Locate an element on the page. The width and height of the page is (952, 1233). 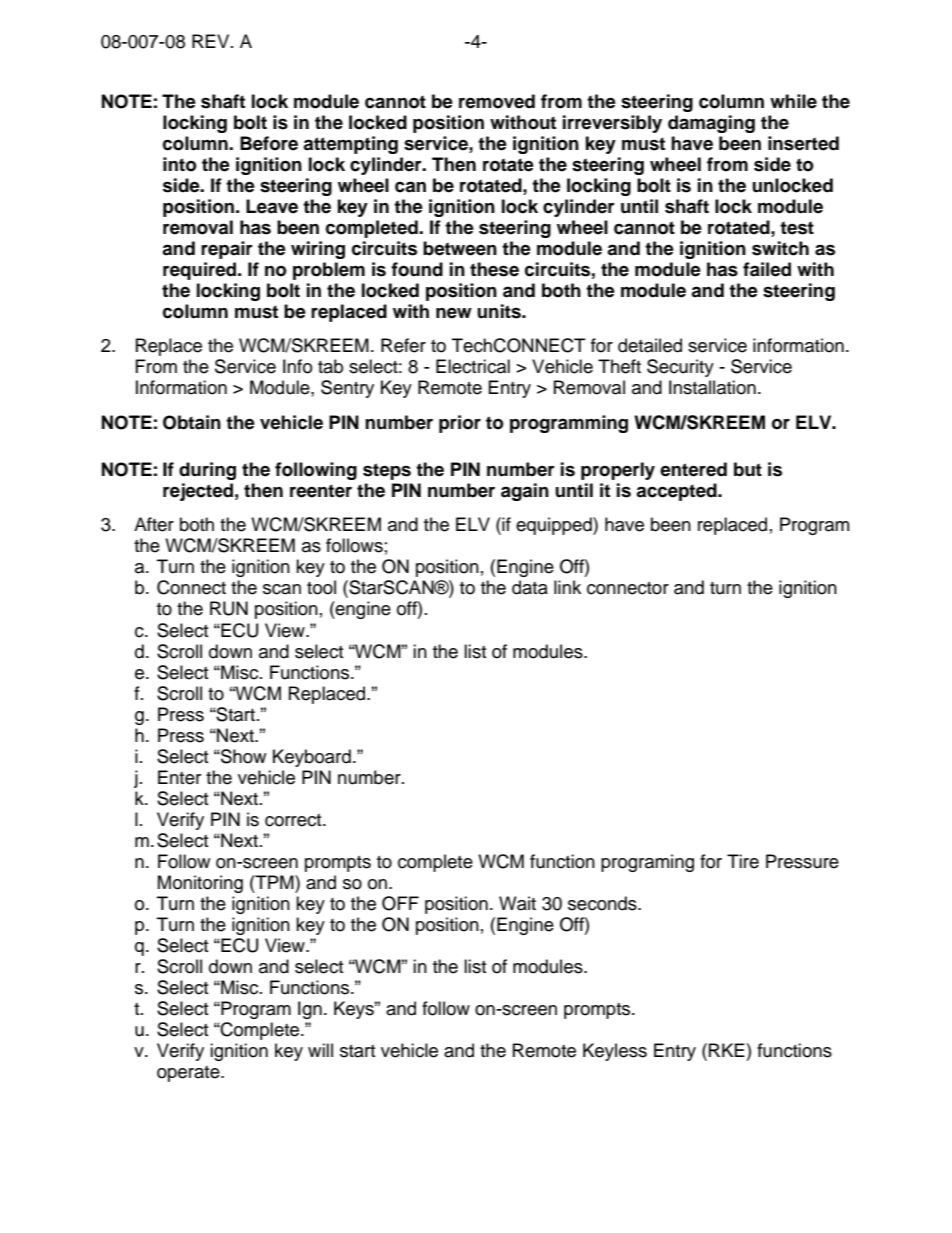
RUN is located at coordinates (229, 608).
